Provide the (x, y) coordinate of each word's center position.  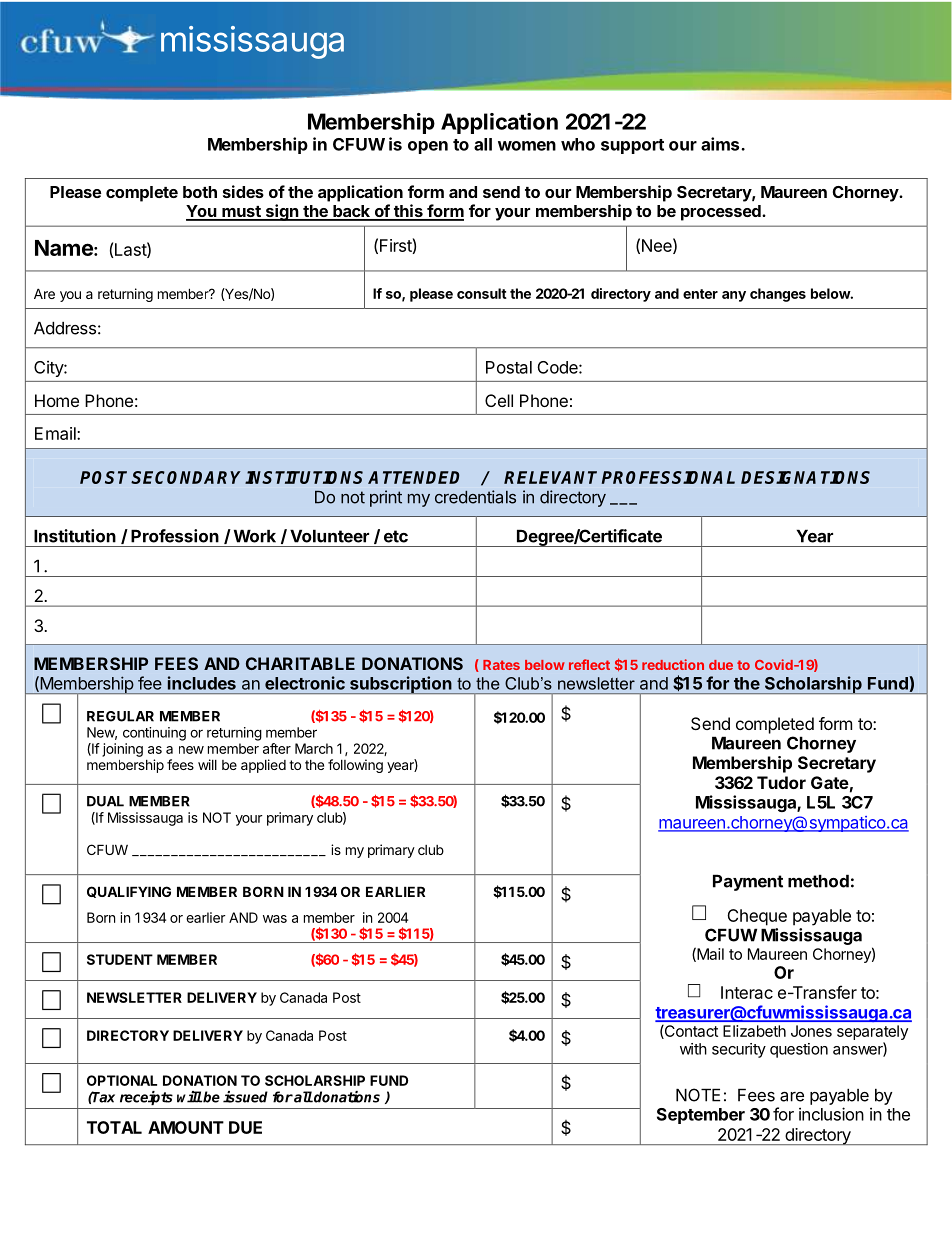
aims (720, 144)
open (428, 147)
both (200, 192)
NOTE (698, 1095)
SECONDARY (186, 477)
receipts (146, 1098)
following (355, 766)
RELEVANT (550, 477)
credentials (475, 497)
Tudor (781, 782)
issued (245, 1097)
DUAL (105, 801)
